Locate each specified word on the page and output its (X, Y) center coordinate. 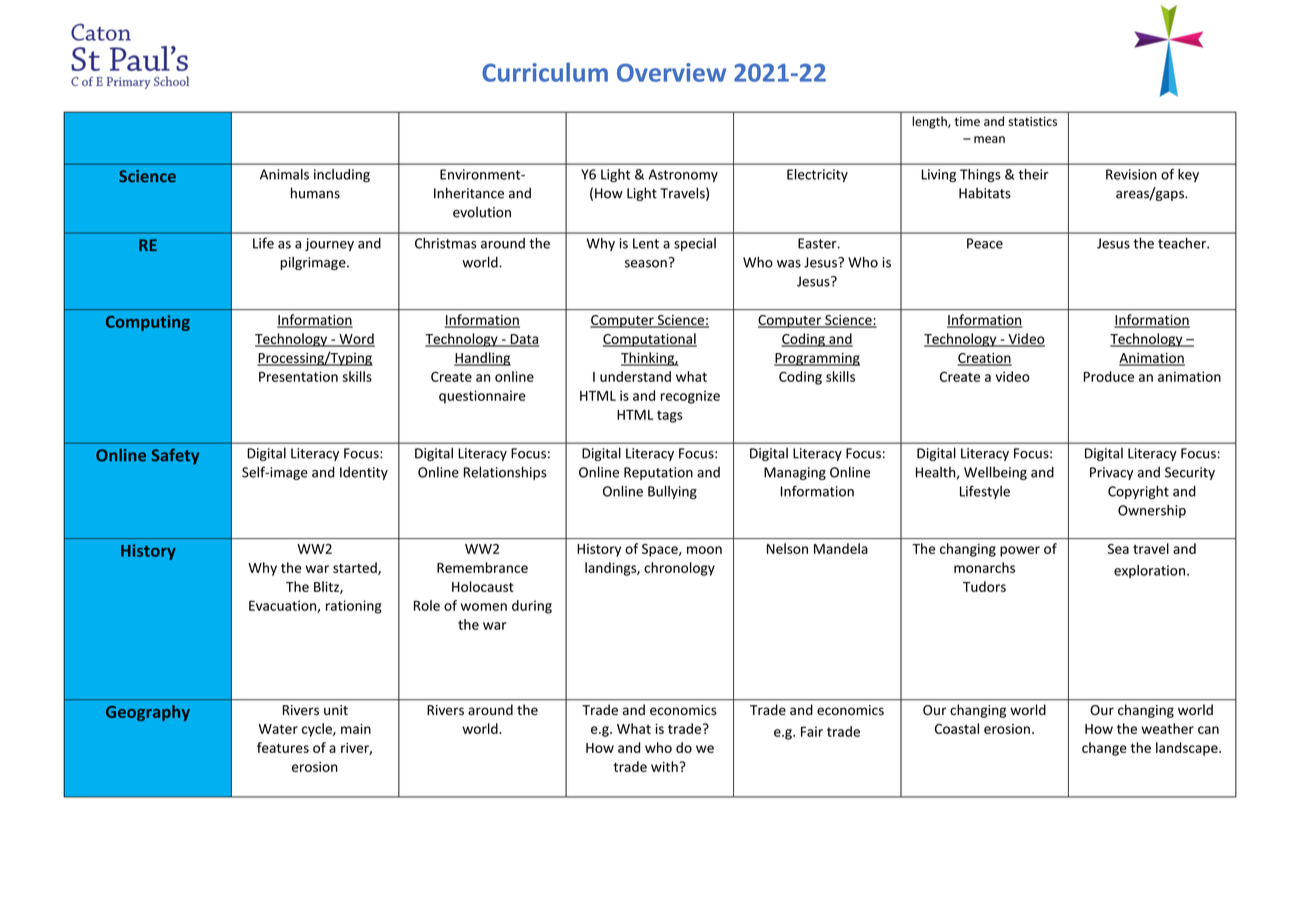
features (283, 747)
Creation (985, 359)
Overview (671, 72)
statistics (1032, 121)
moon (704, 550)
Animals (284, 174)
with (664, 766)
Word (356, 339)
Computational (650, 340)
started (356, 568)
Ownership (1152, 511)
